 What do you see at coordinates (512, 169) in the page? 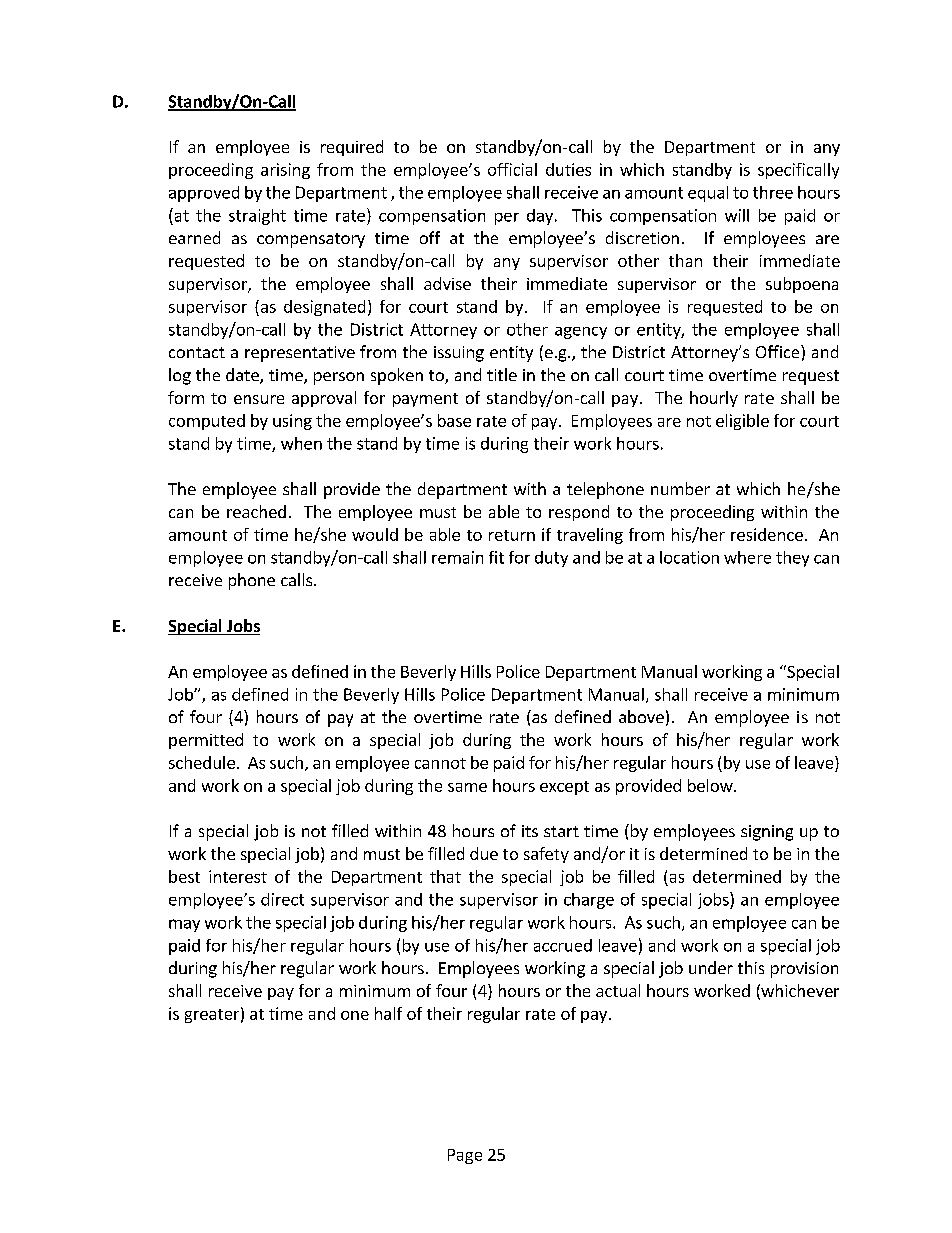
I see `official` at bounding box center [512, 169].
